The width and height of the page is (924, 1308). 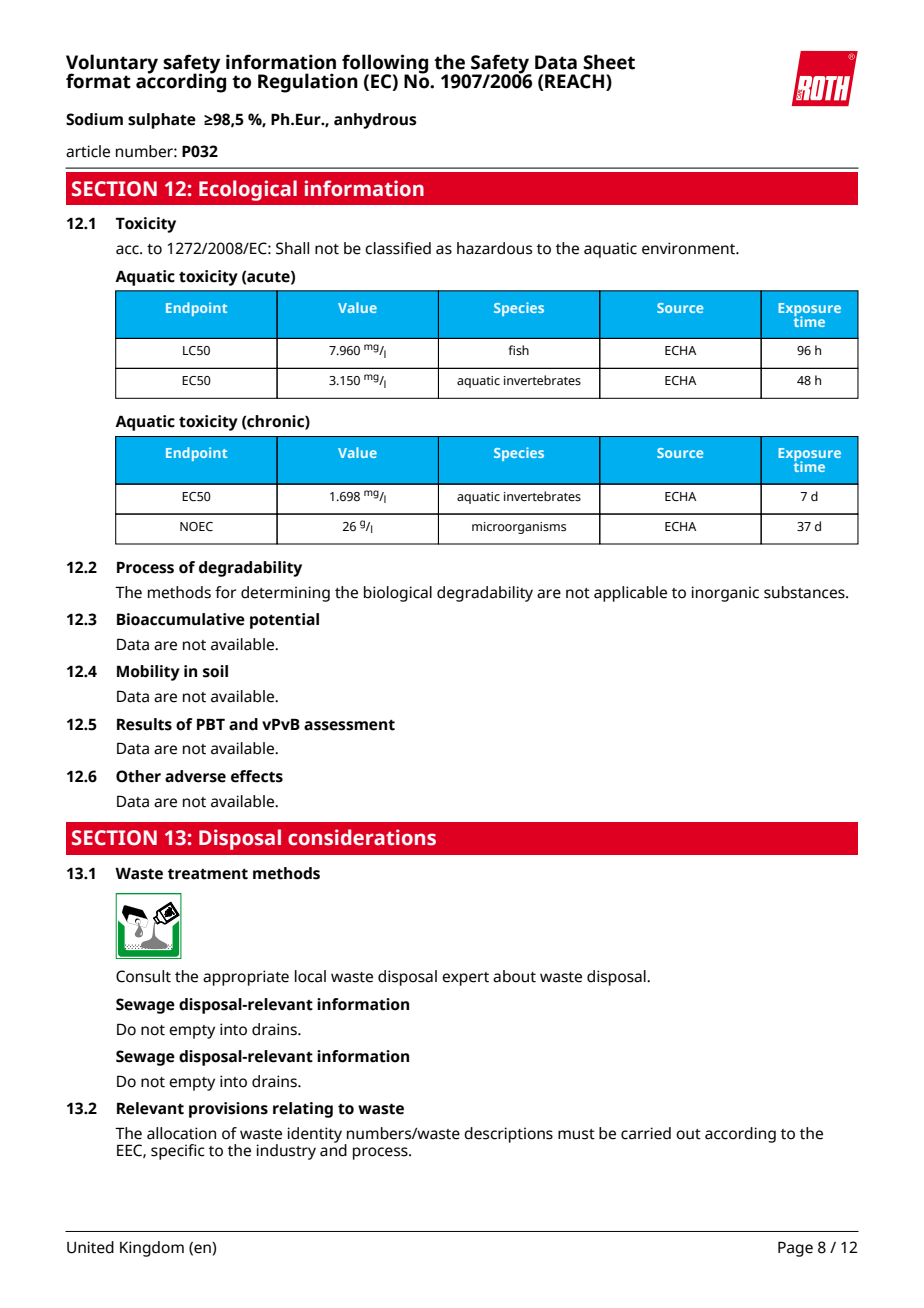 What do you see at coordinates (508, 1135) in the page?
I see `descriptions` at bounding box center [508, 1135].
